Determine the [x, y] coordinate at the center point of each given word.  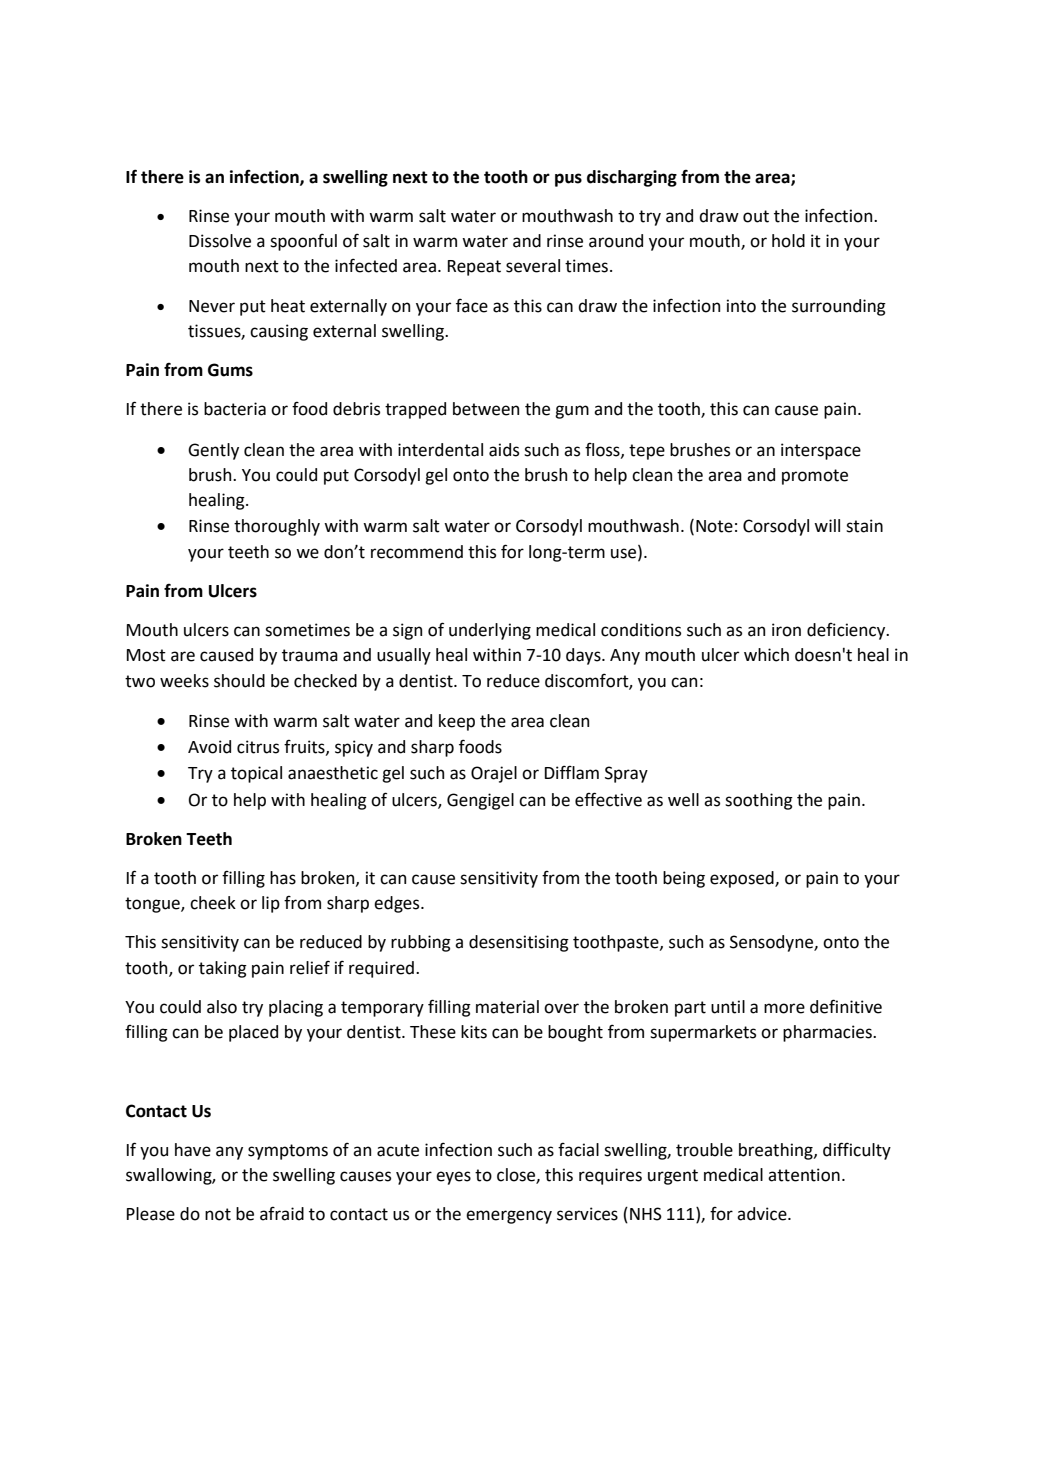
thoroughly [277, 527]
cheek [213, 903]
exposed [743, 879]
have [193, 1150]
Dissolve [220, 241]
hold [788, 241]
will [827, 525]
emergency [509, 1217]
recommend [417, 552]
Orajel [494, 774]
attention [804, 1175]
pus [568, 180]
